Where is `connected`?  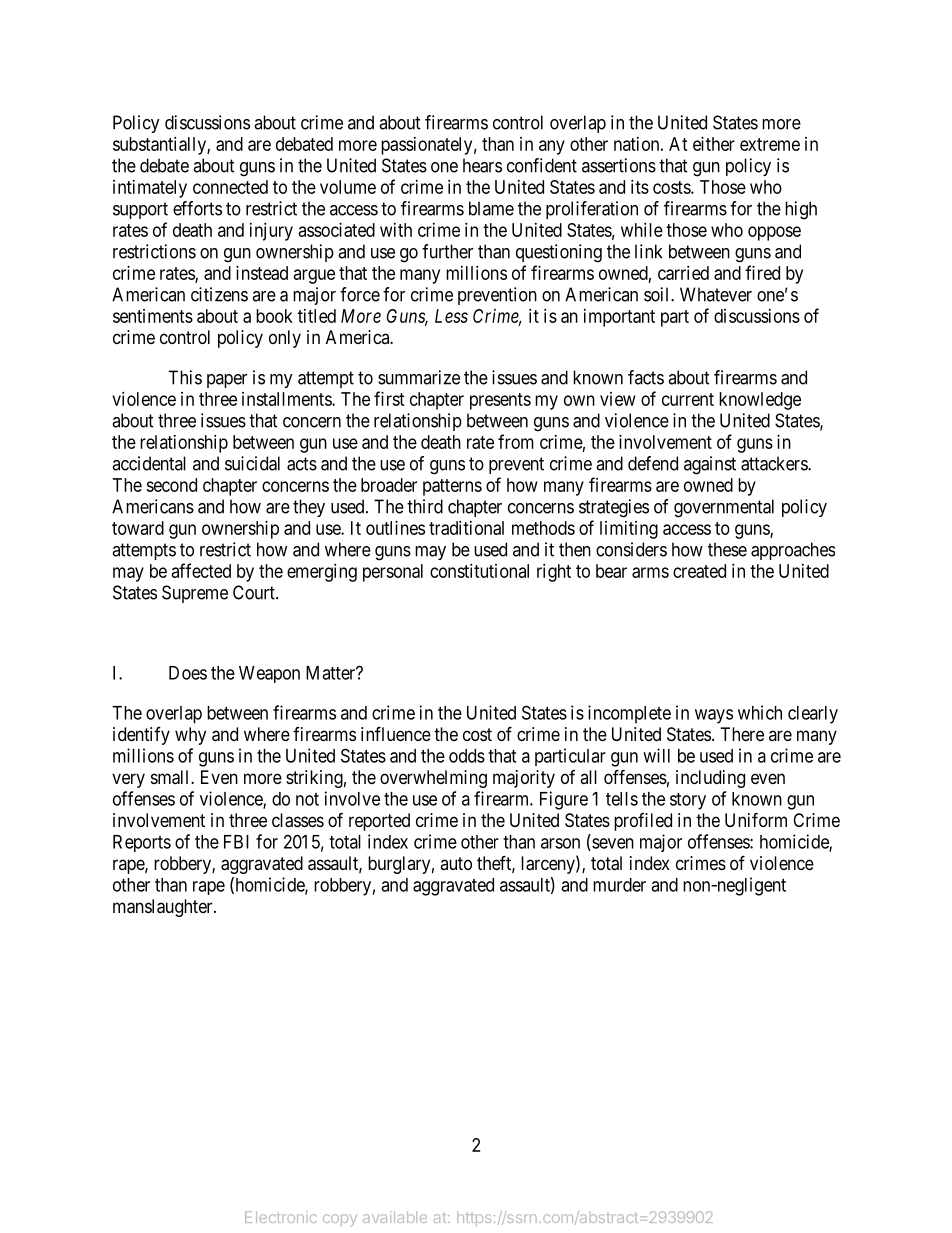
connected is located at coordinates (230, 187).
